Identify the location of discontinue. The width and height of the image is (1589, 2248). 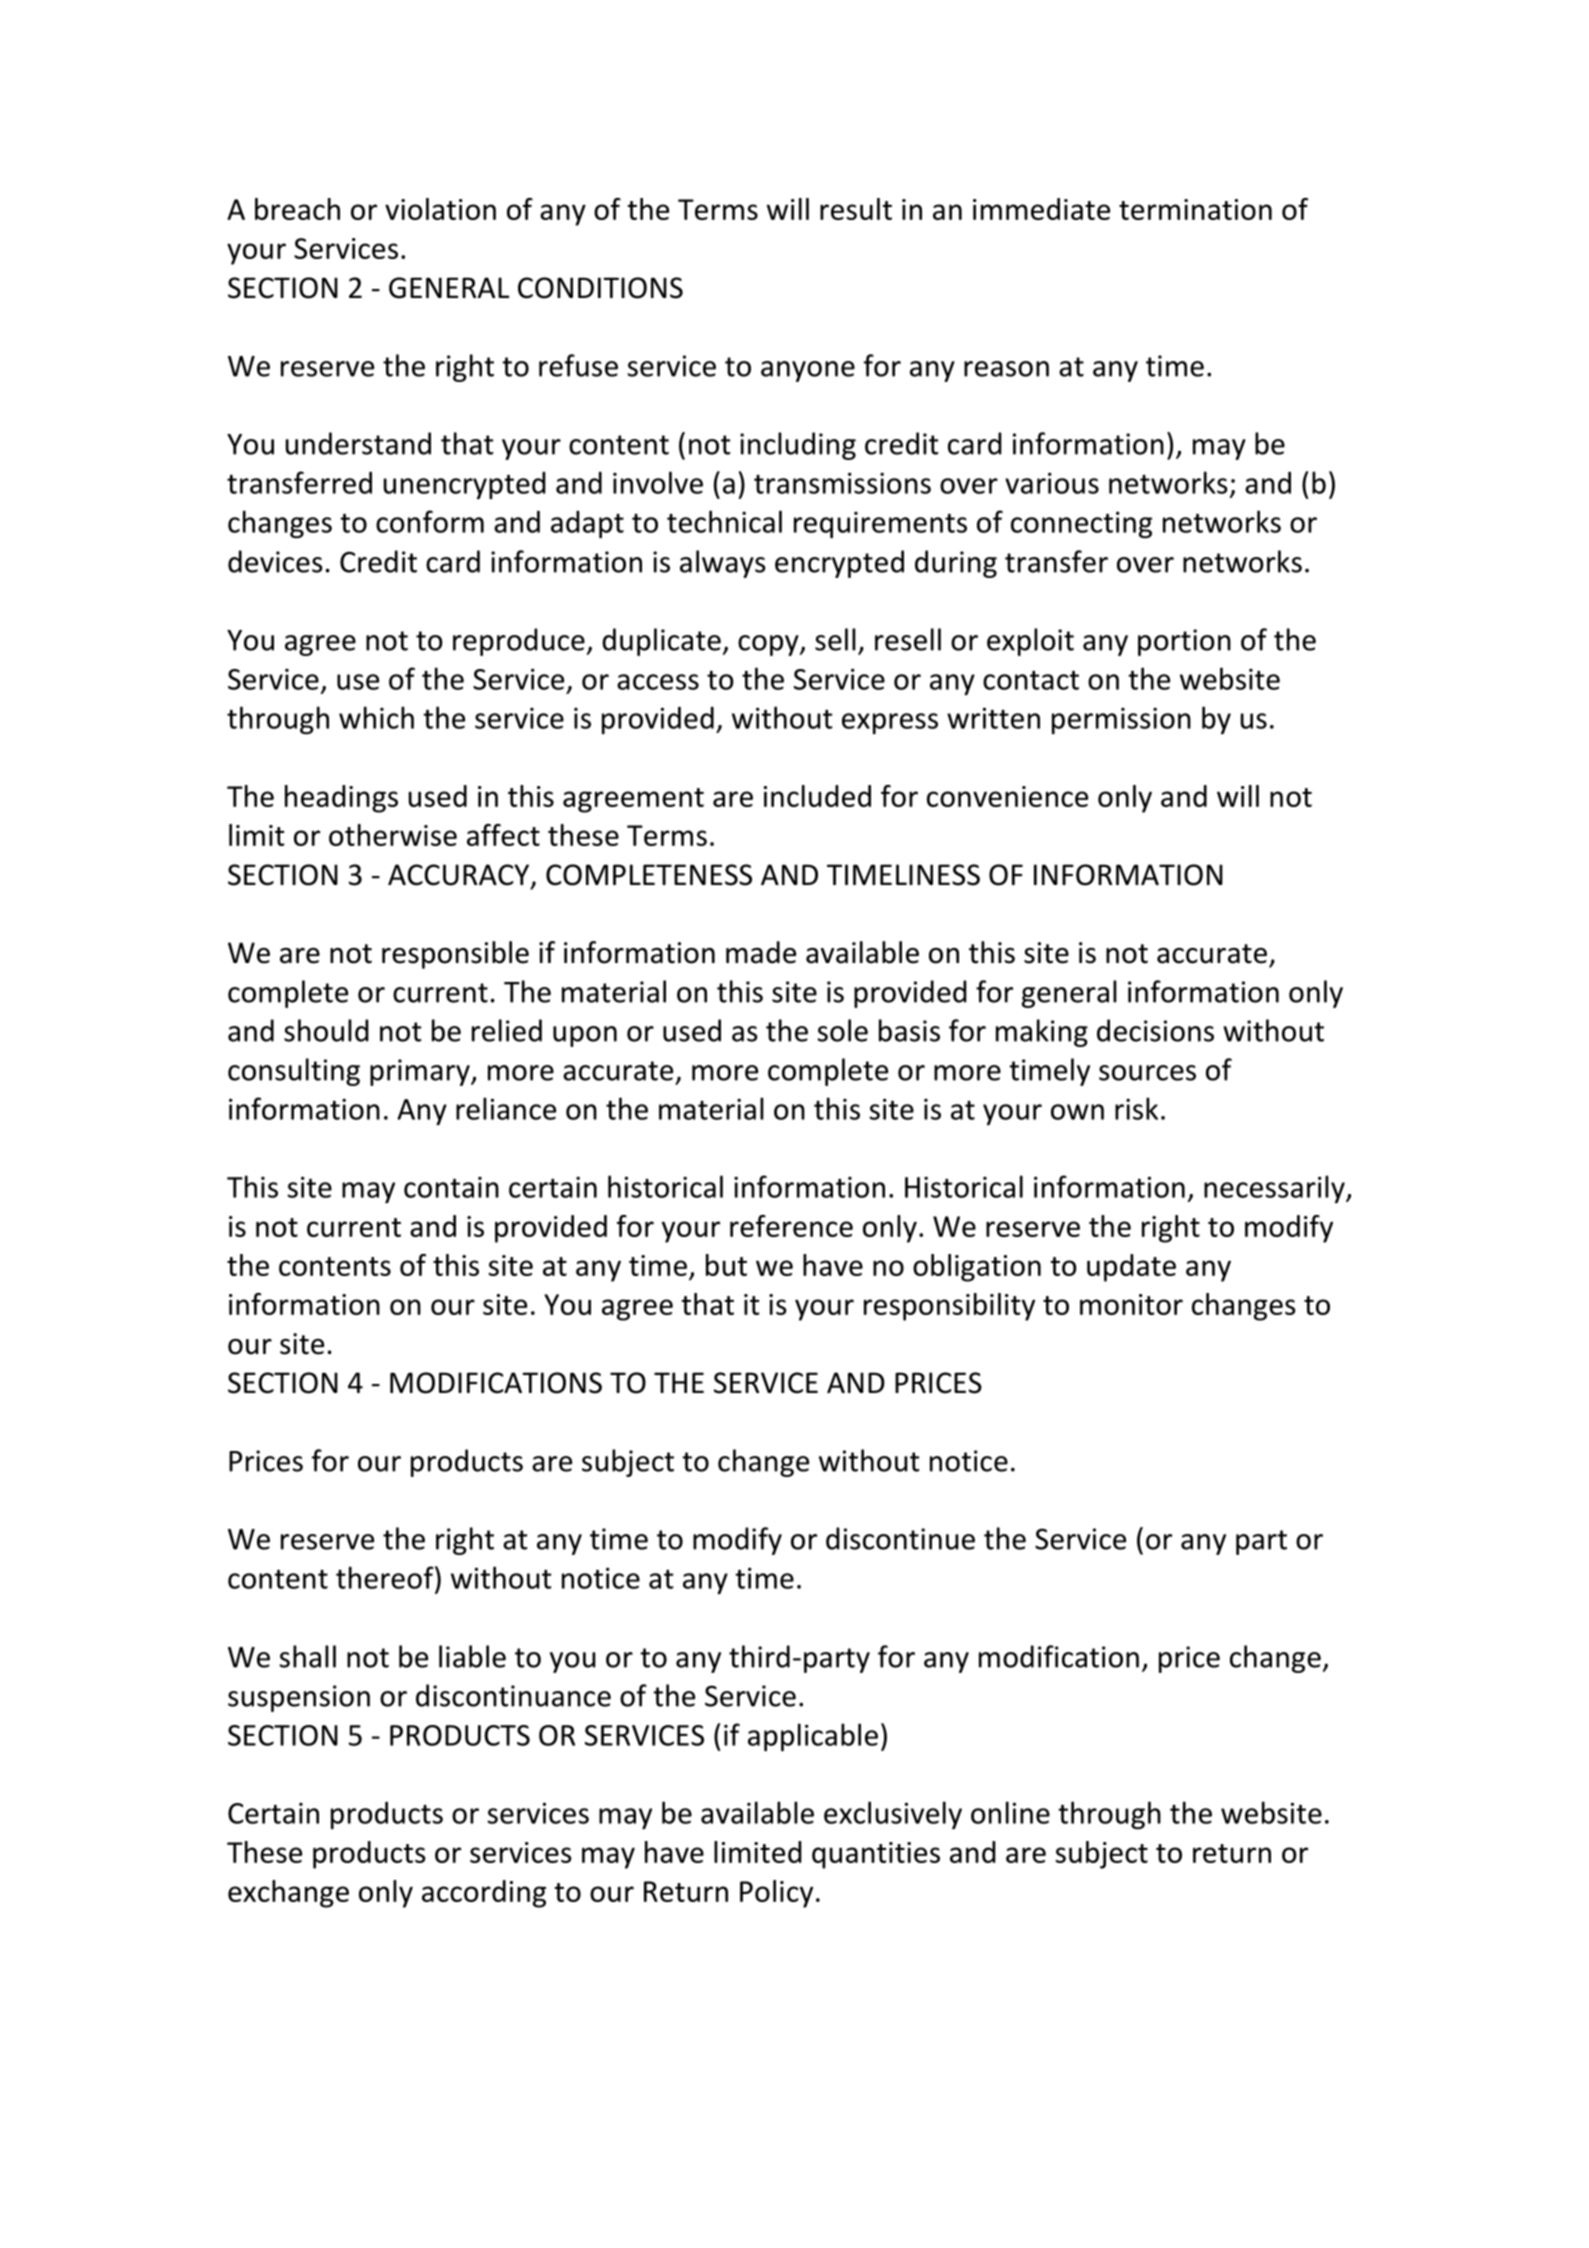
(900, 1538).
